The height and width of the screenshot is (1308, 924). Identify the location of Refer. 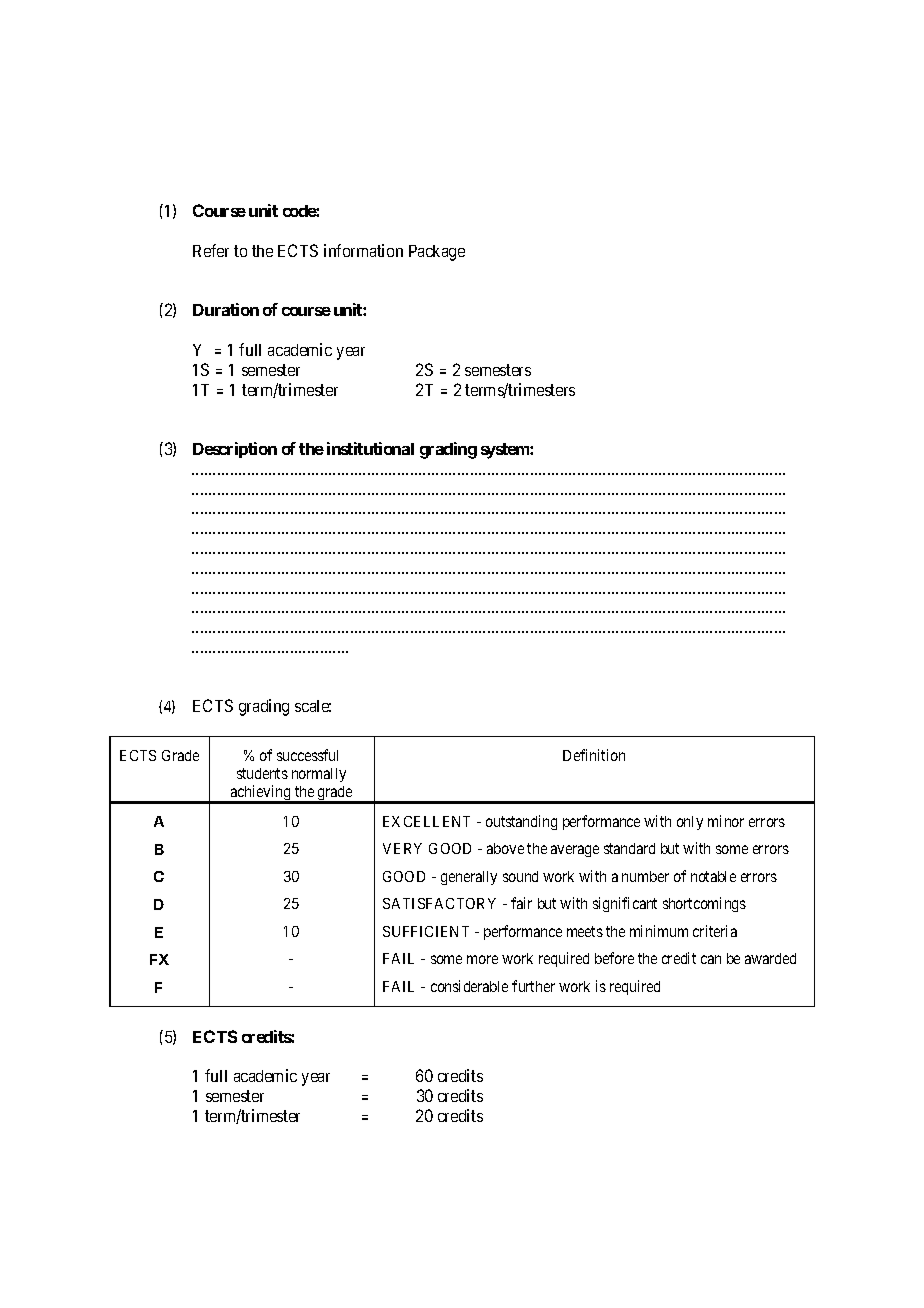
(211, 250).
